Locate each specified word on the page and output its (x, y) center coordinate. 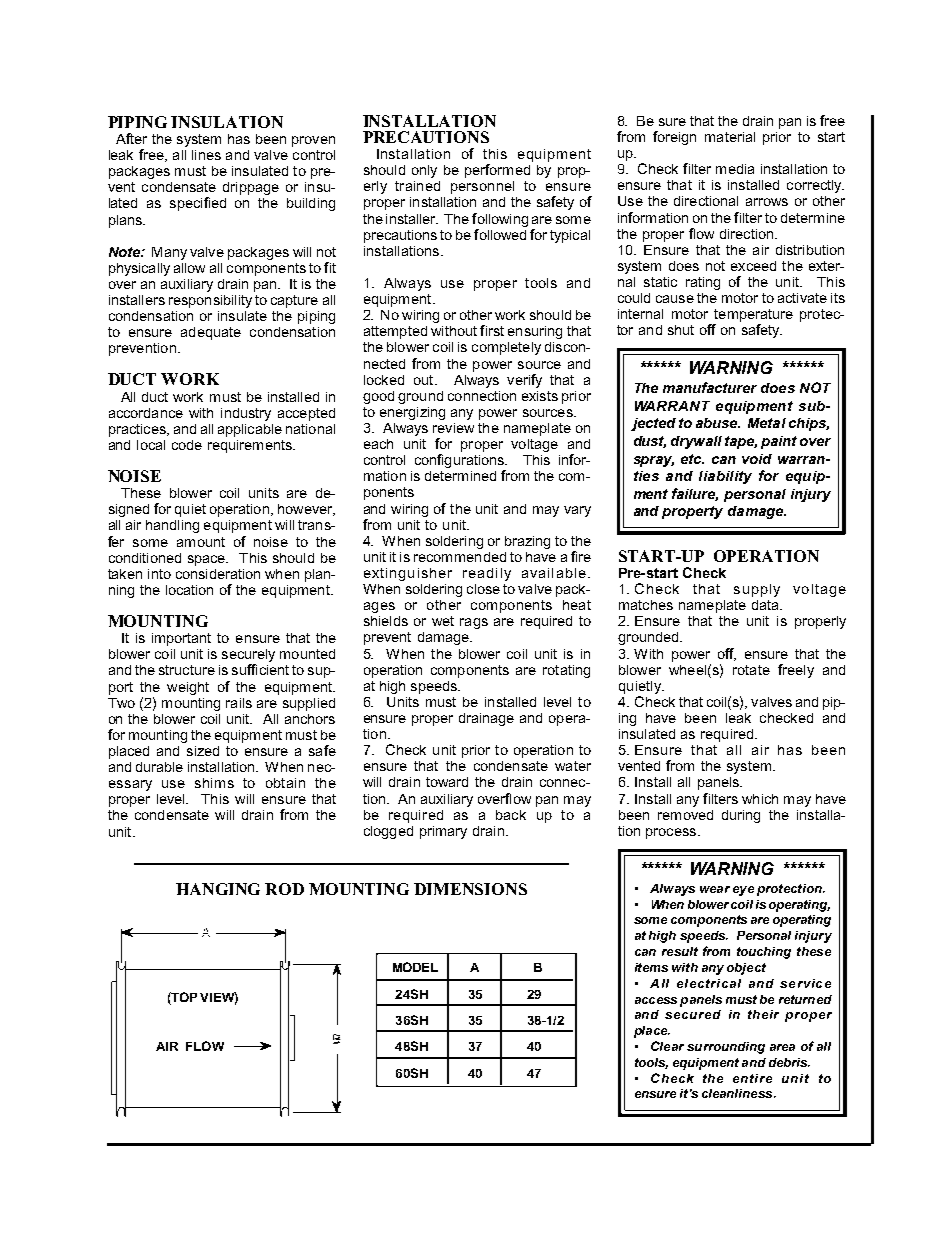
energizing (412, 413)
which (760, 799)
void (757, 459)
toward (447, 782)
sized (203, 751)
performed (497, 171)
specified (198, 204)
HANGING (218, 889)
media (735, 169)
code (187, 445)
